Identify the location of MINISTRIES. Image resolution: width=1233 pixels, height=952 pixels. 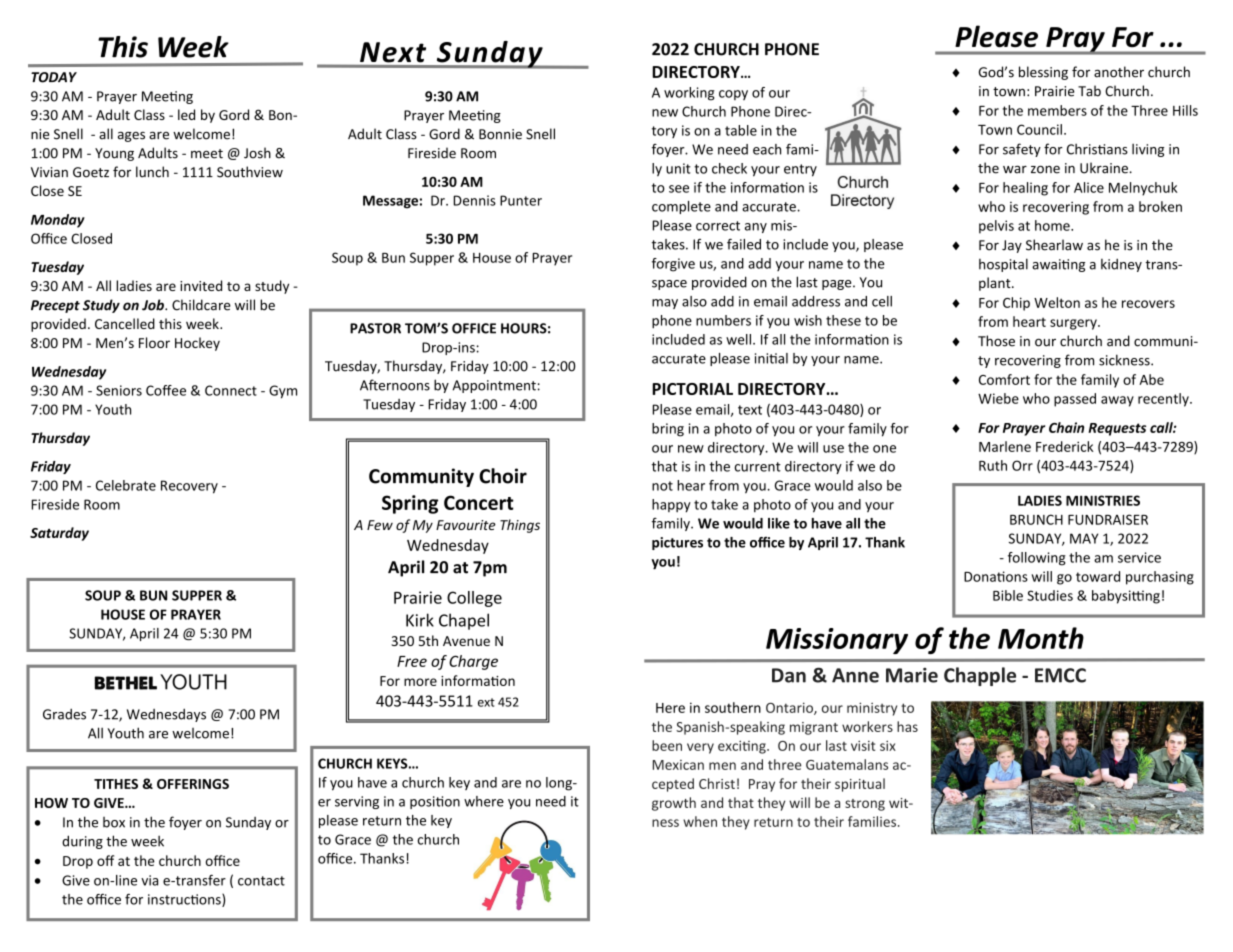
(1103, 500).
